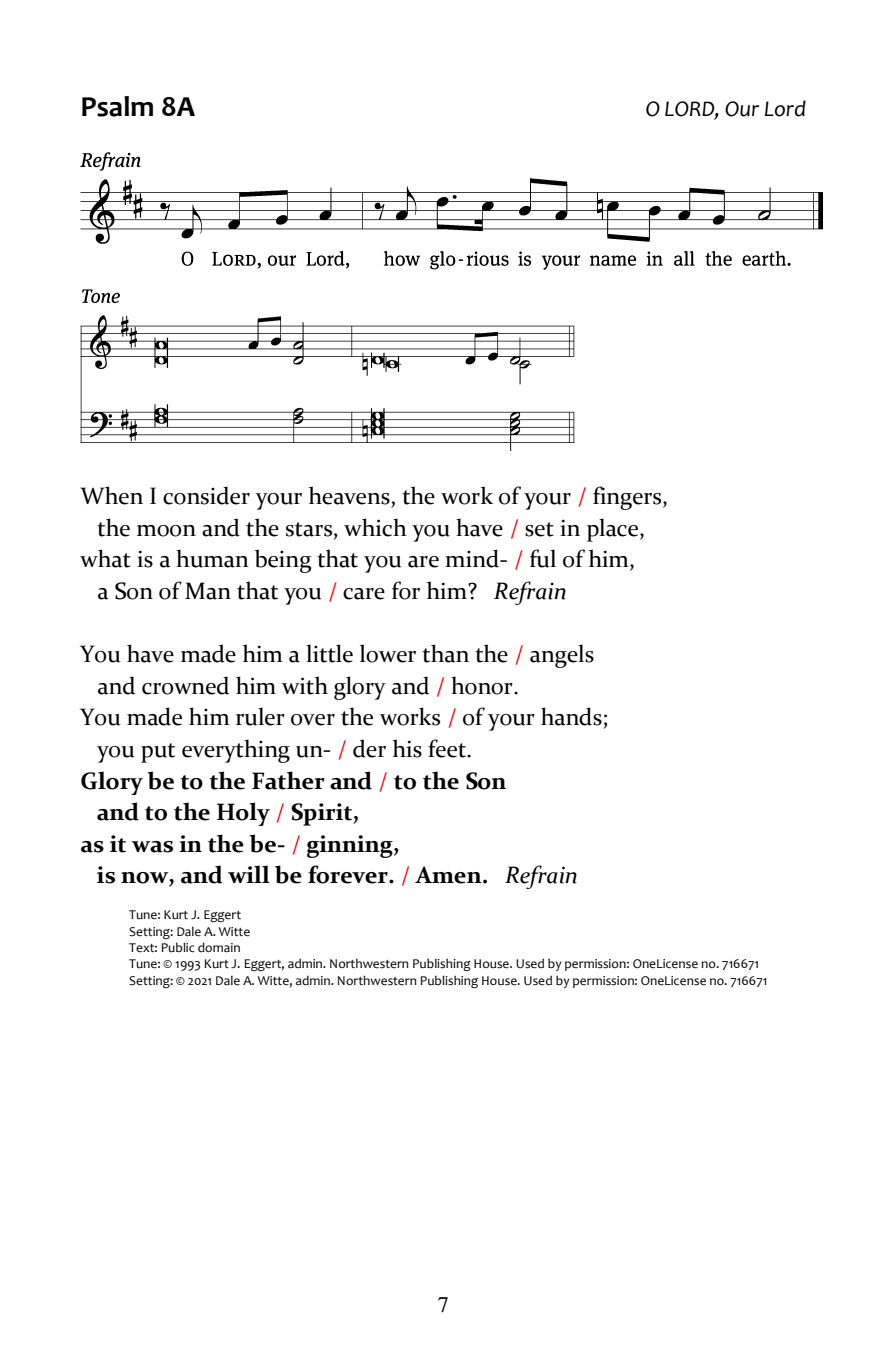 This screenshot has width=887, height=1372. What do you see at coordinates (628, 498) in the screenshot?
I see `fingers` at bounding box center [628, 498].
